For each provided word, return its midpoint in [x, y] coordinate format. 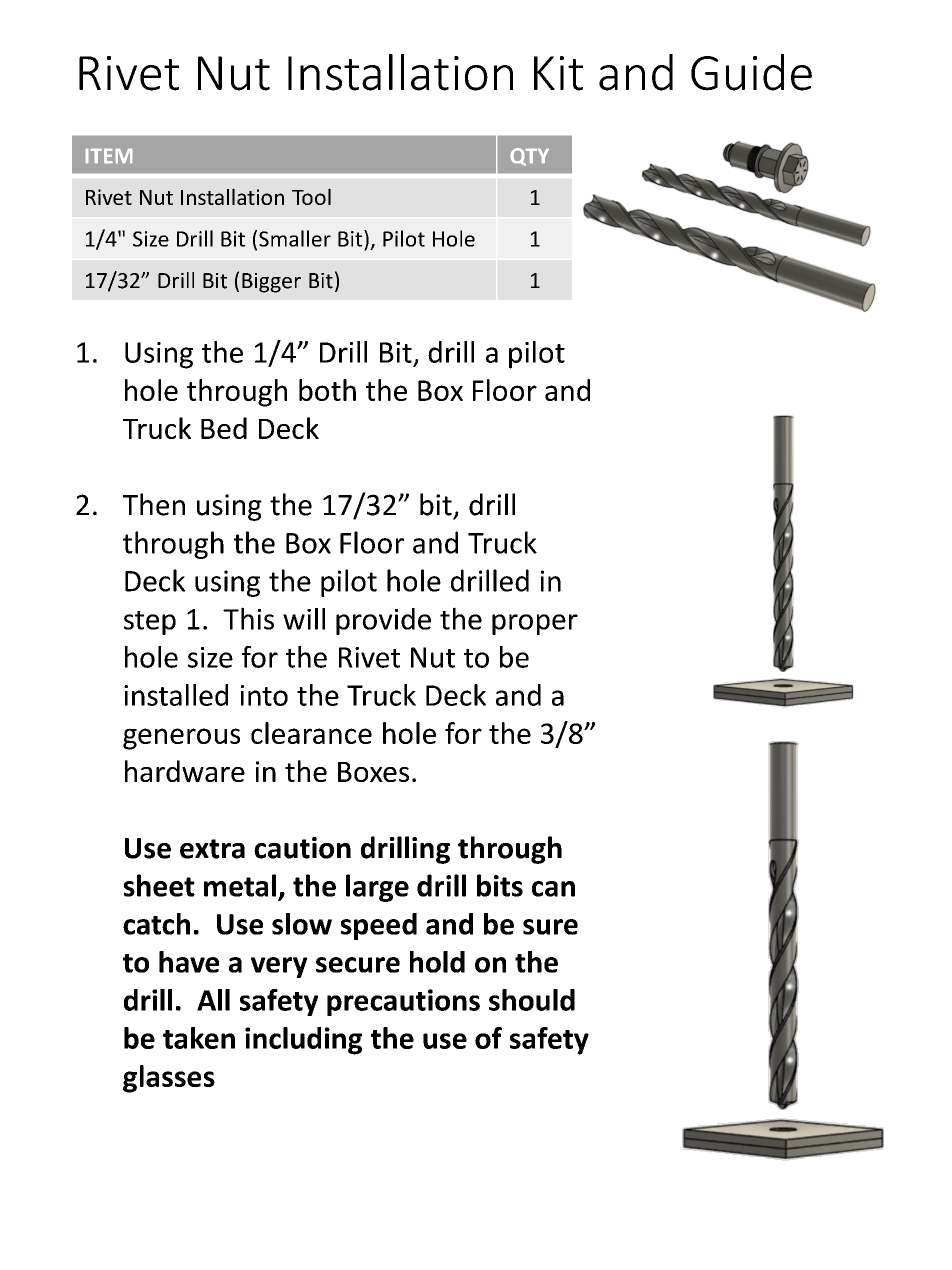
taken [199, 1038]
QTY [530, 157]
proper [535, 624]
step [150, 623]
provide [383, 621]
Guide [751, 72]
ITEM [109, 156]
